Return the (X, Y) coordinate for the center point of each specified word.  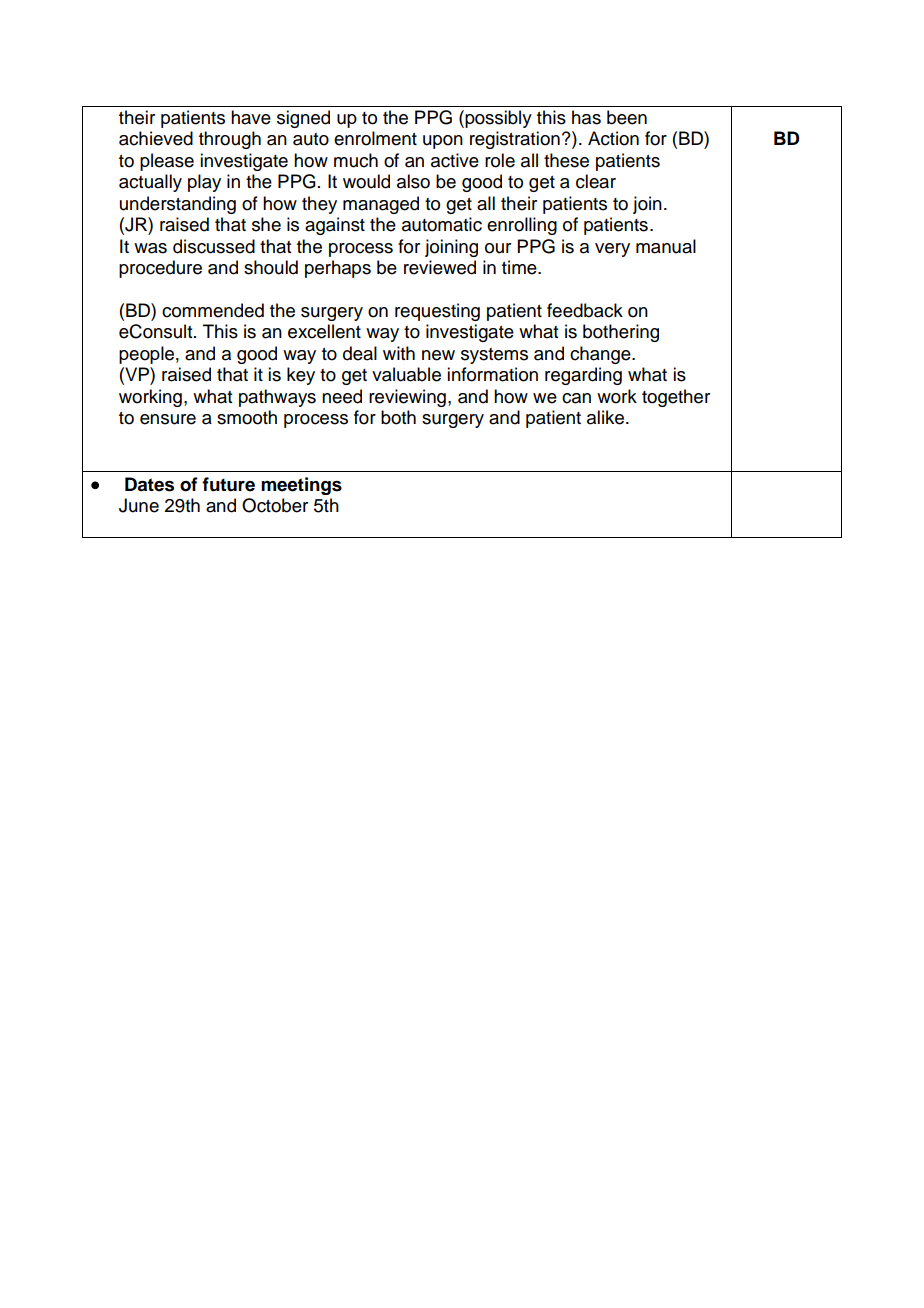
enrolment (375, 138)
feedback (585, 310)
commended (213, 310)
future (228, 484)
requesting (437, 312)
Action (613, 138)
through (230, 140)
